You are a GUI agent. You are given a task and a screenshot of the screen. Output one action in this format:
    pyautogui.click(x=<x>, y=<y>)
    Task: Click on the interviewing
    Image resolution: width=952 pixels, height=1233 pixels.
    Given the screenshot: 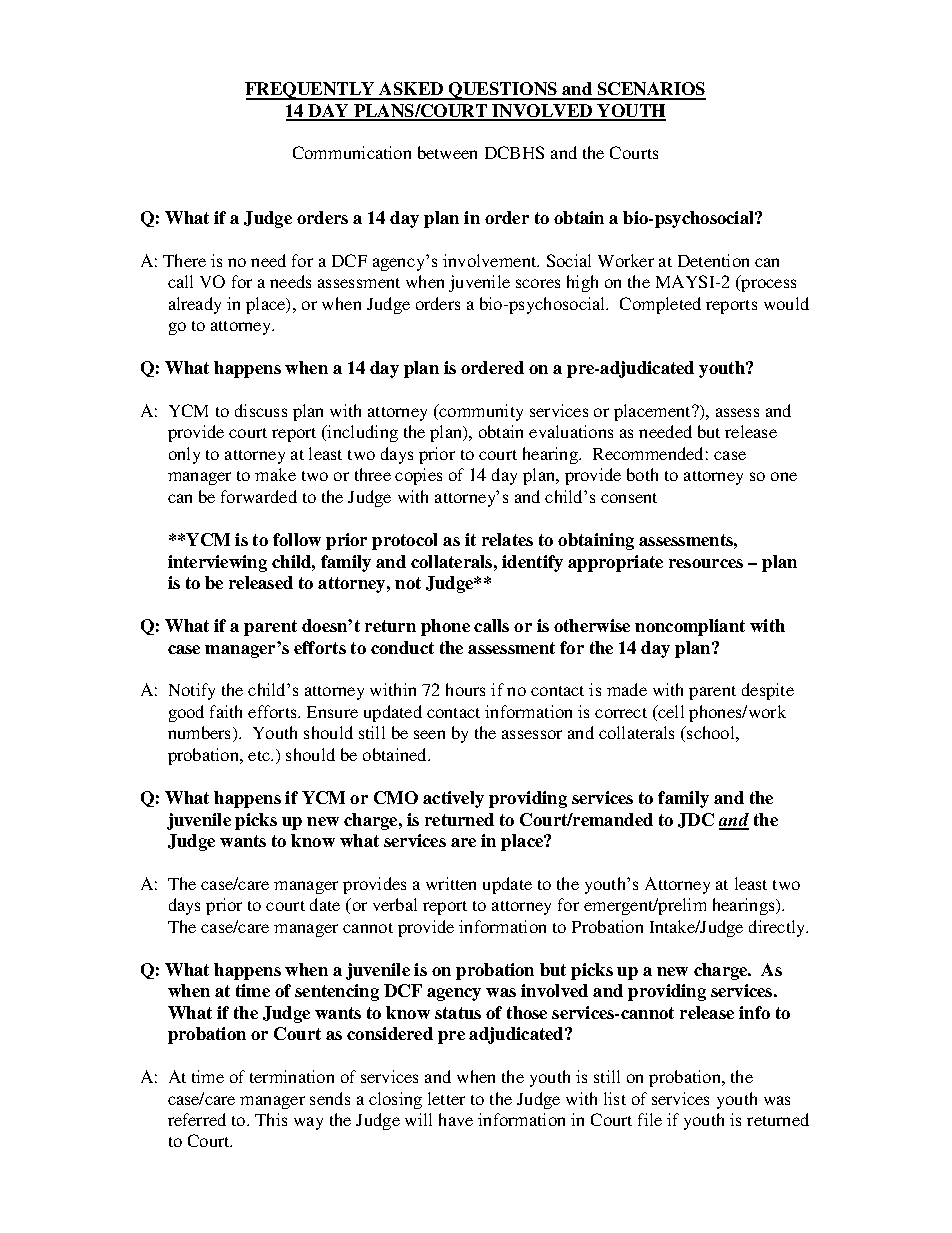 What is the action you would take?
    pyautogui.click(x=217, y=563)
